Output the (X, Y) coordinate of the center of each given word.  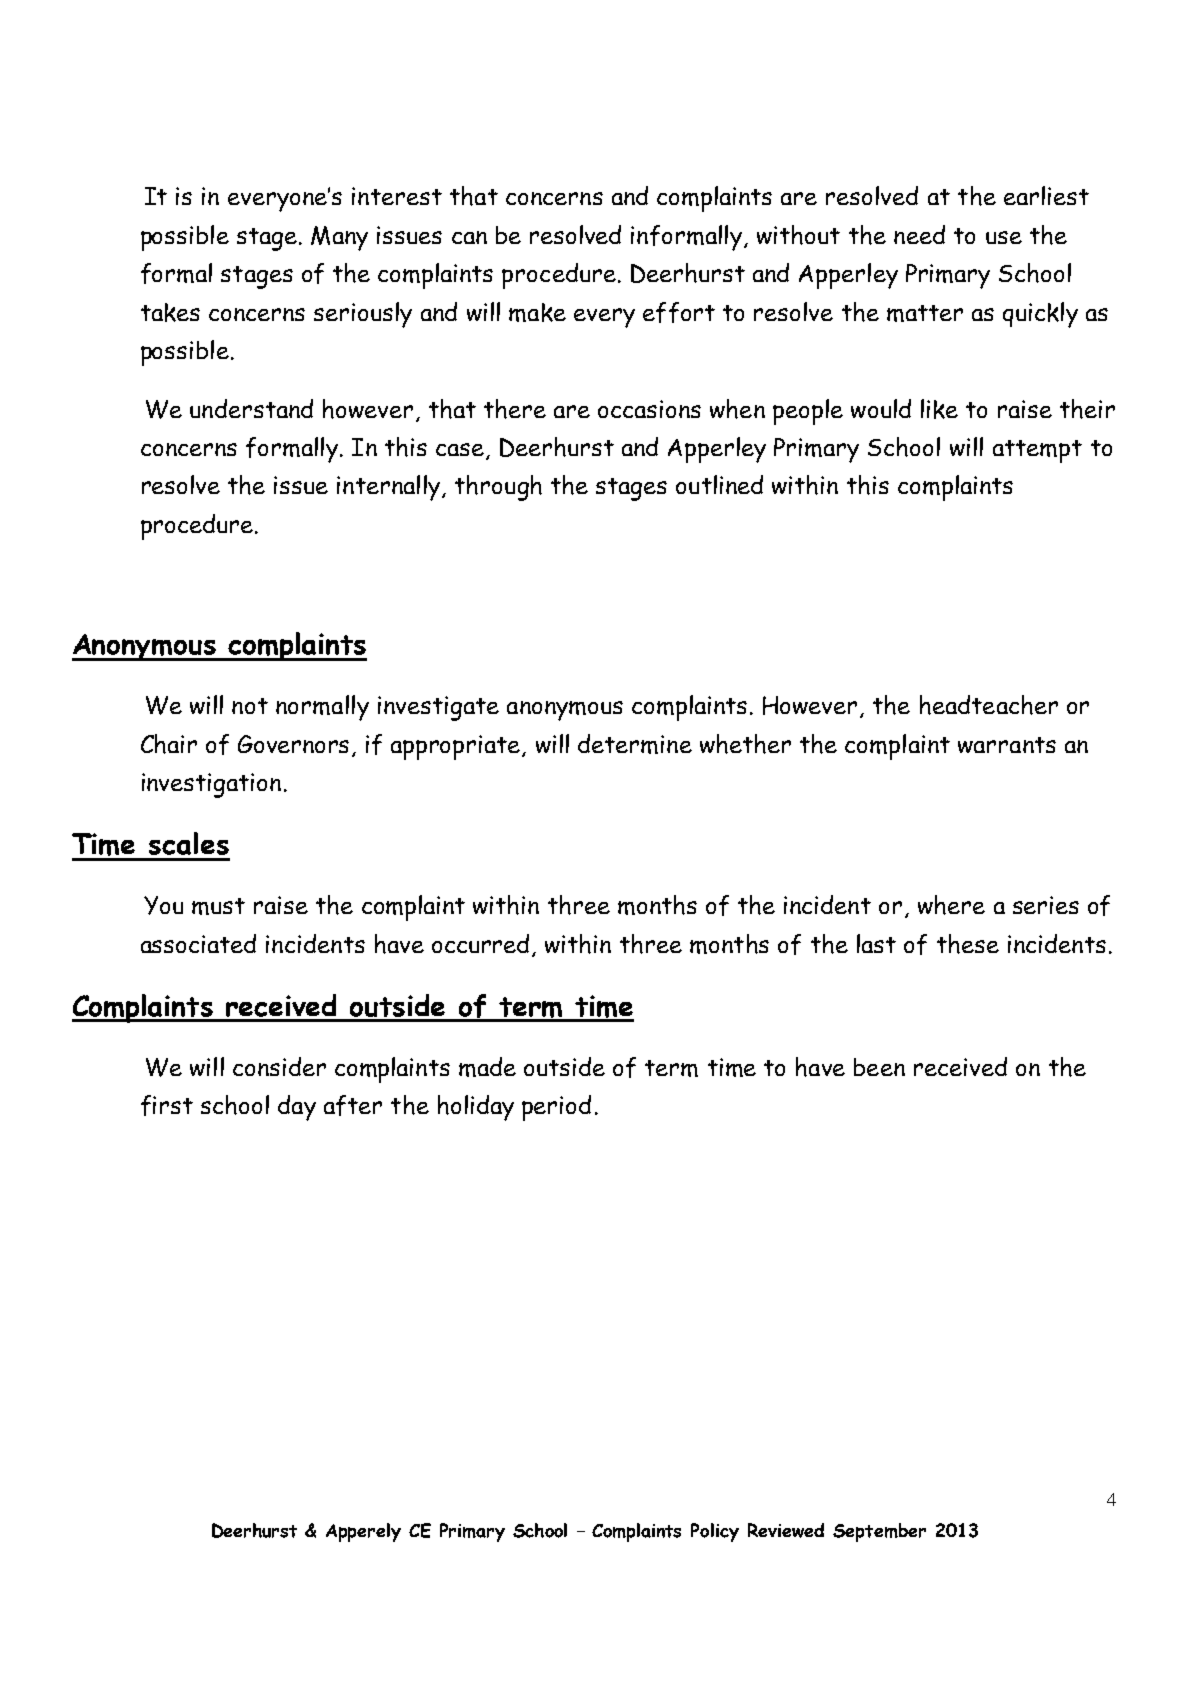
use (1004, 237)
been (879, 1067)
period (556, 1108)
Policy (715, 1532)
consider (279, 1066)
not (250, 706)
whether (745, 744)
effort (679, 312)
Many (339, 238)
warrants (1007, 745)
